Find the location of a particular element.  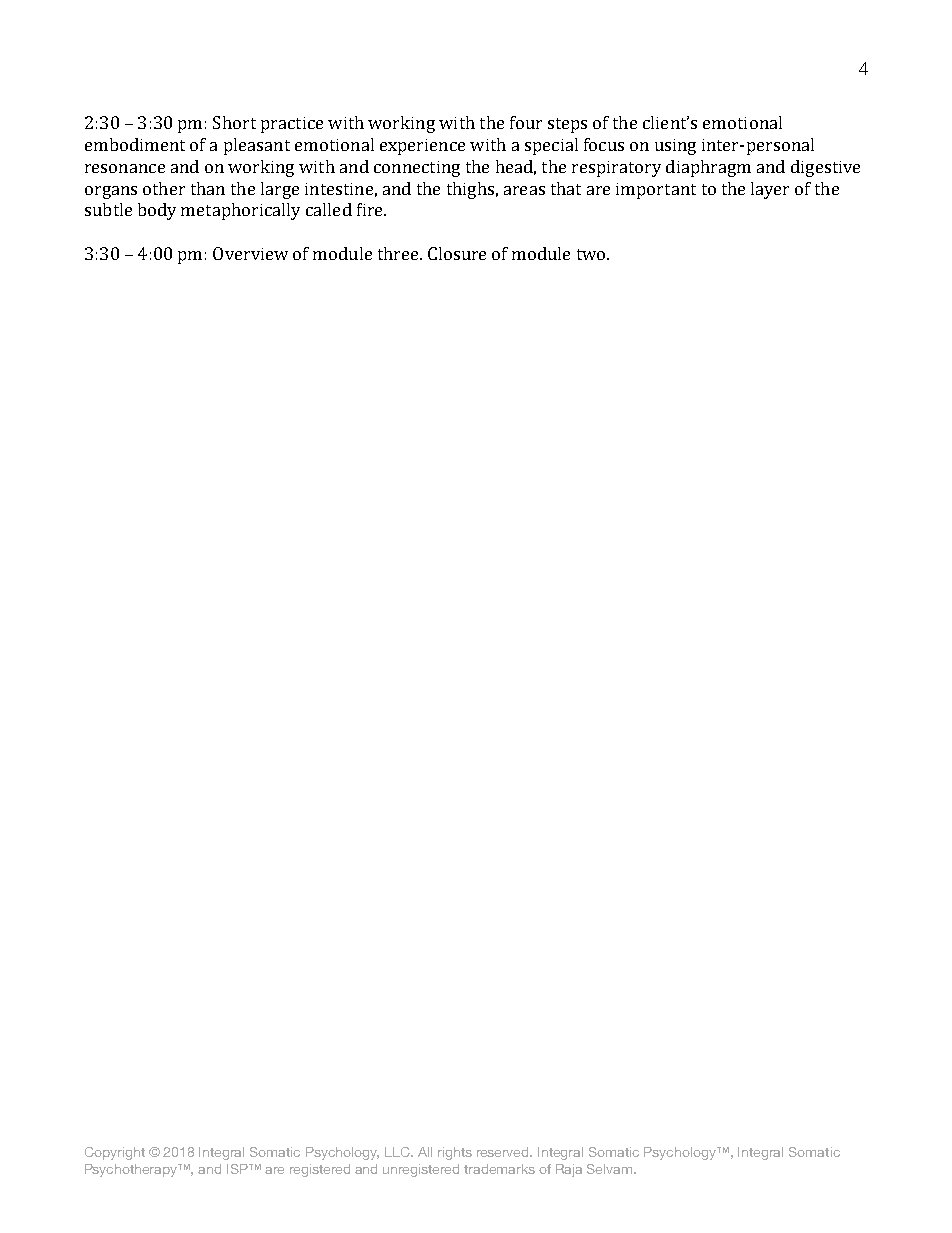

diaphragm is located at coordinates (708, 168).
